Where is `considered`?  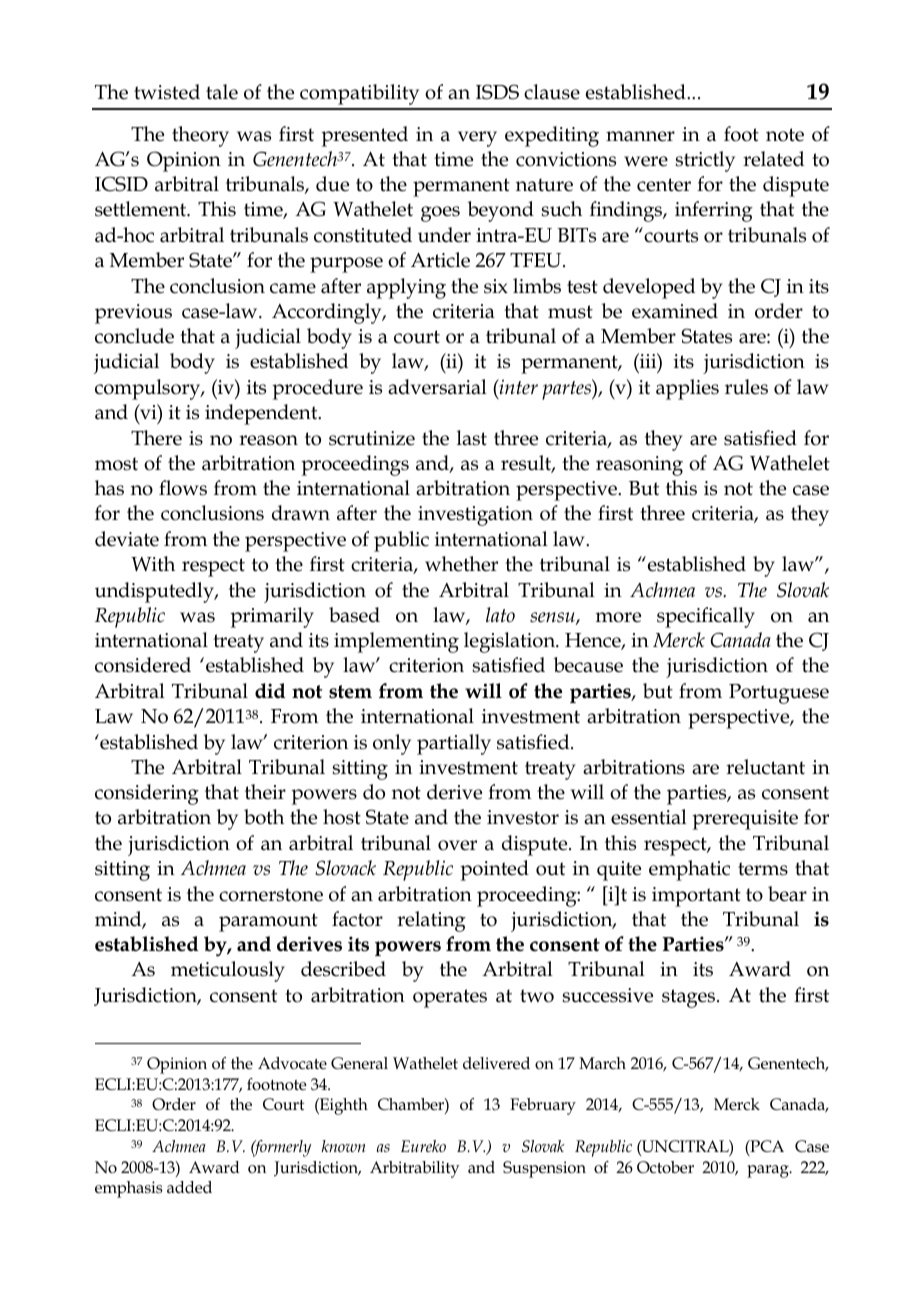 considered is located at coordinates (143, 665).
